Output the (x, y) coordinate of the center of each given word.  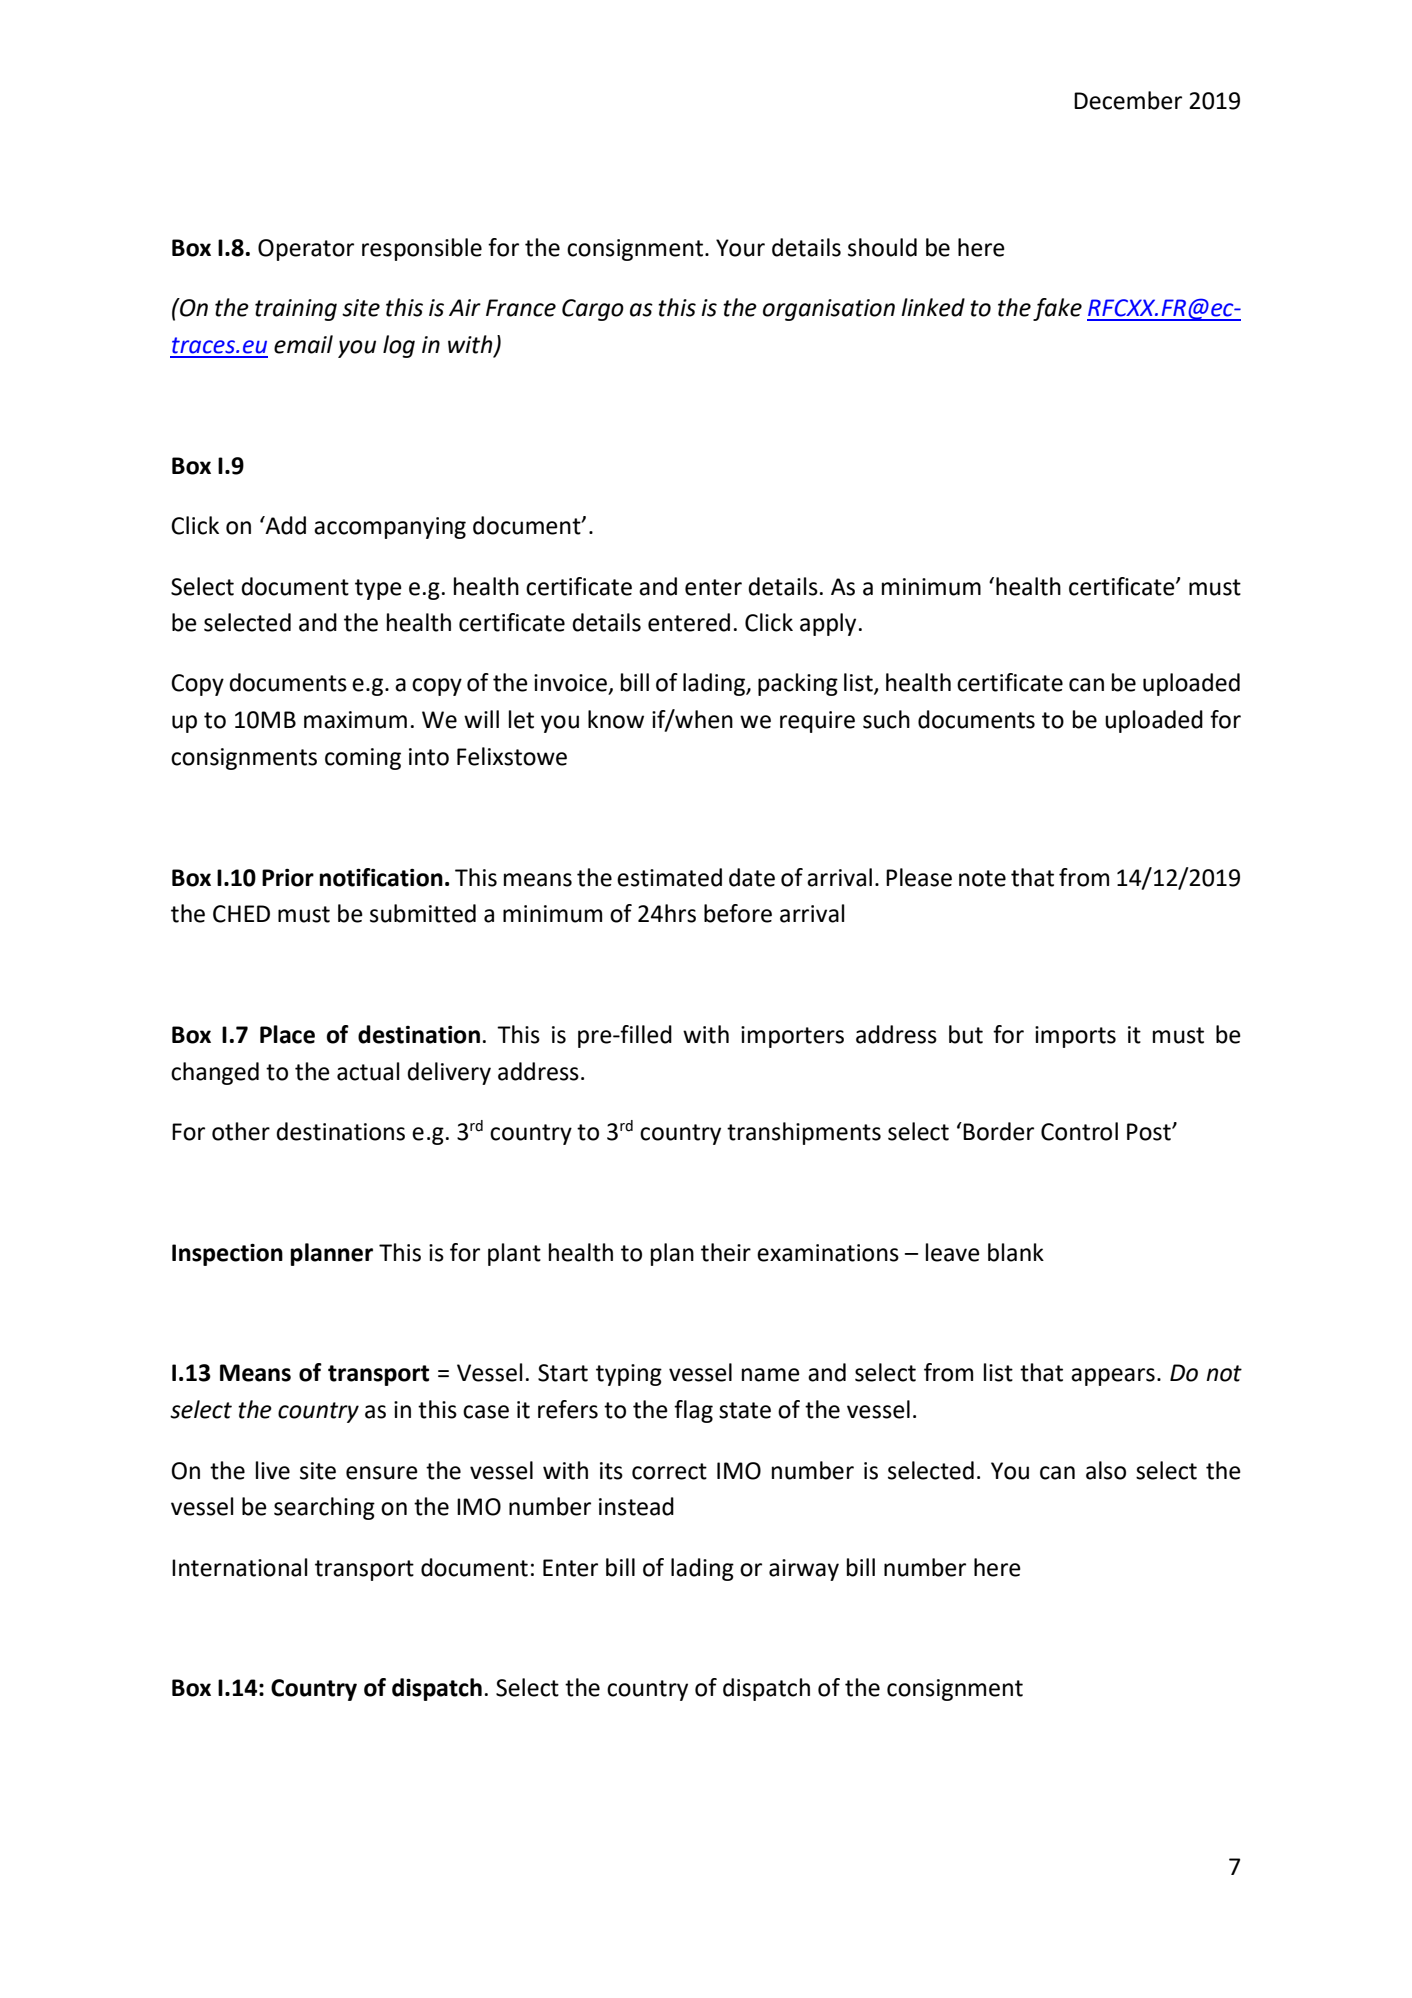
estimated (669, 877)
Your (740, 248)
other (241, 1131)
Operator (306, 250)
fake (1057, 309)
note (982, 878)
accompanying (390, 528)
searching (324, 1508)
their (726, 1252)
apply (828, 624)
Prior (288, 878)
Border (998, 1131)
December (1128, 100)
